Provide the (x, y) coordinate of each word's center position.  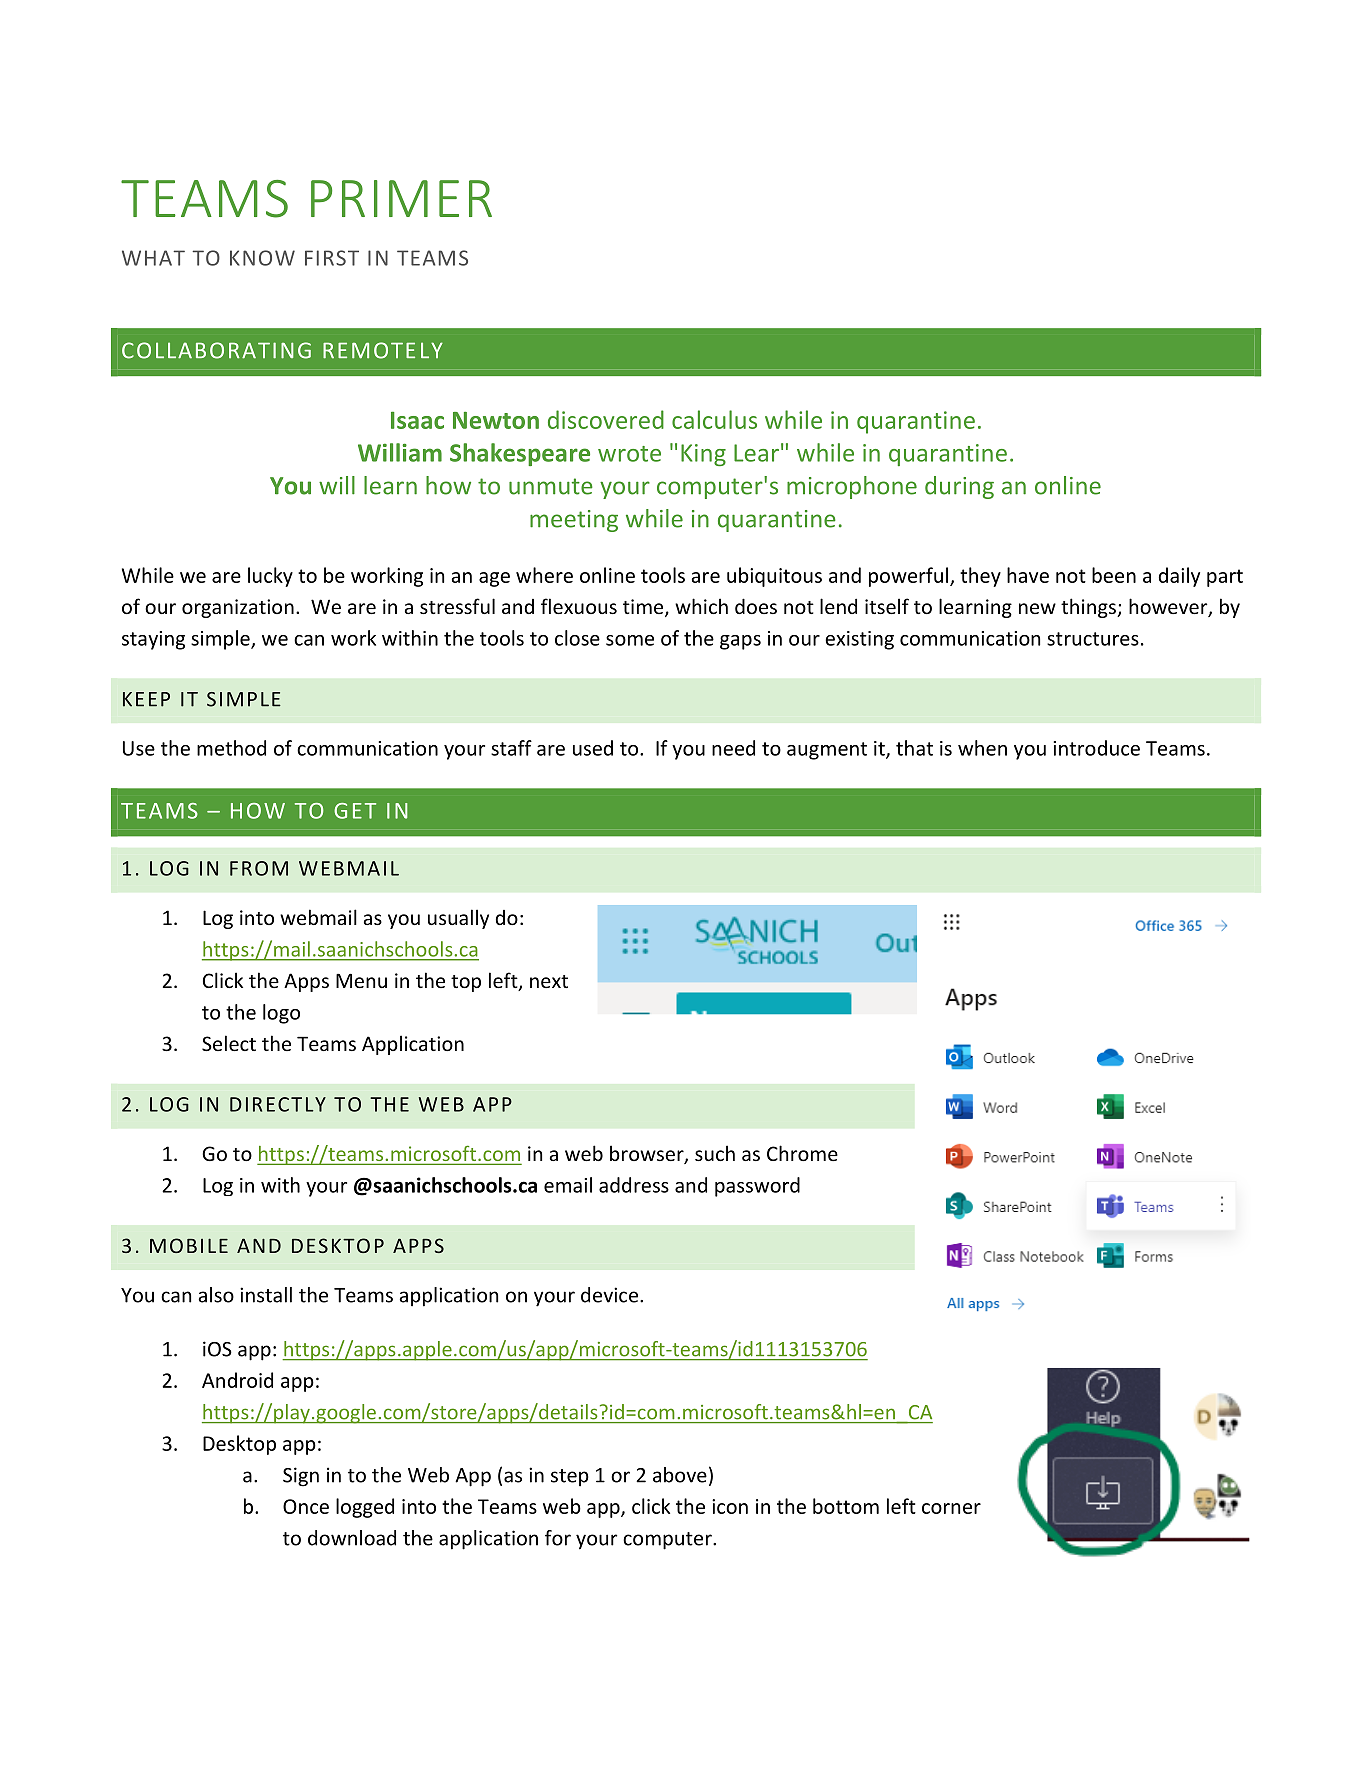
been (1114, 575)
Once (306, 1506)
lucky (270, 577)
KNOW (262, 258)
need (733, 748)
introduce (1096, 748)
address (634, 1185)
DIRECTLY (278, 1104)
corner (951, 1508)
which (701, 606)
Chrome (802, 1153)
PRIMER (401, 198)
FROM (259, 868)
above (680, 1475)
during (959, 487)
